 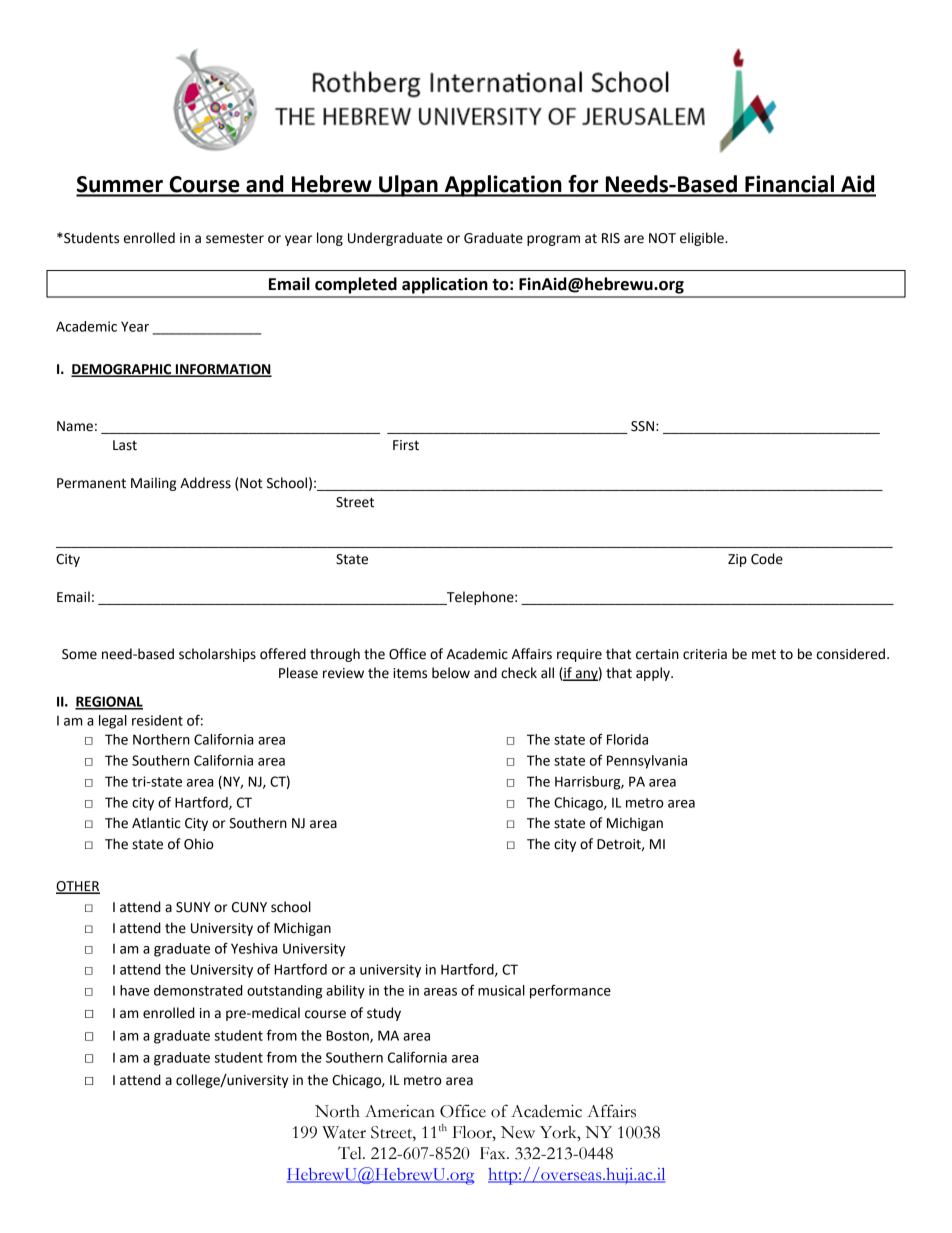 What do you see at coordinates (703, 239) in the image?
I see `eligible` at bounding box center [703, 239].
